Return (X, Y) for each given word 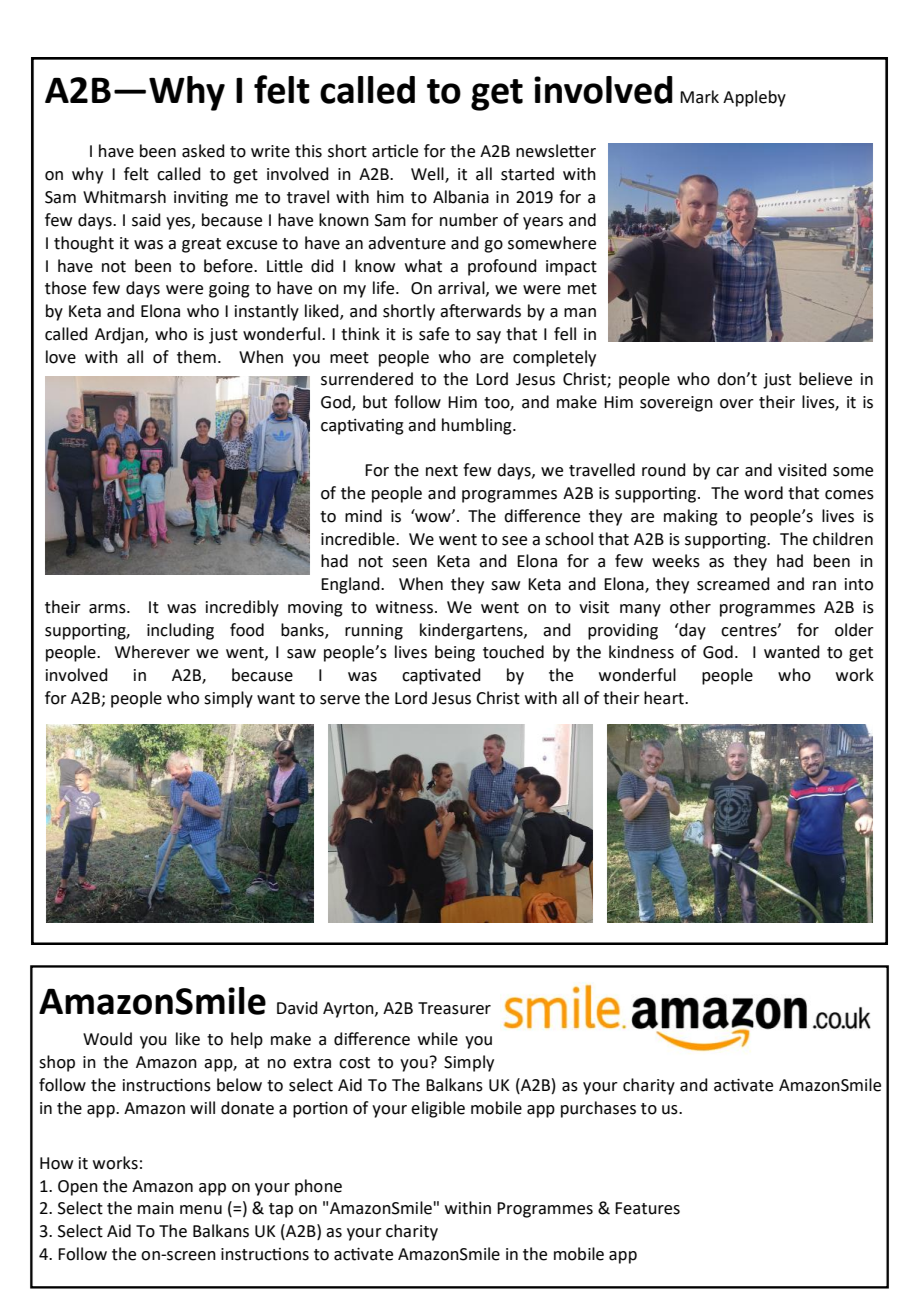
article (395, 151)
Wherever (152, 652)
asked (203, 151)
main (156, 1208)
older (854, 630)
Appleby (754, 98)
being (455, 653)
